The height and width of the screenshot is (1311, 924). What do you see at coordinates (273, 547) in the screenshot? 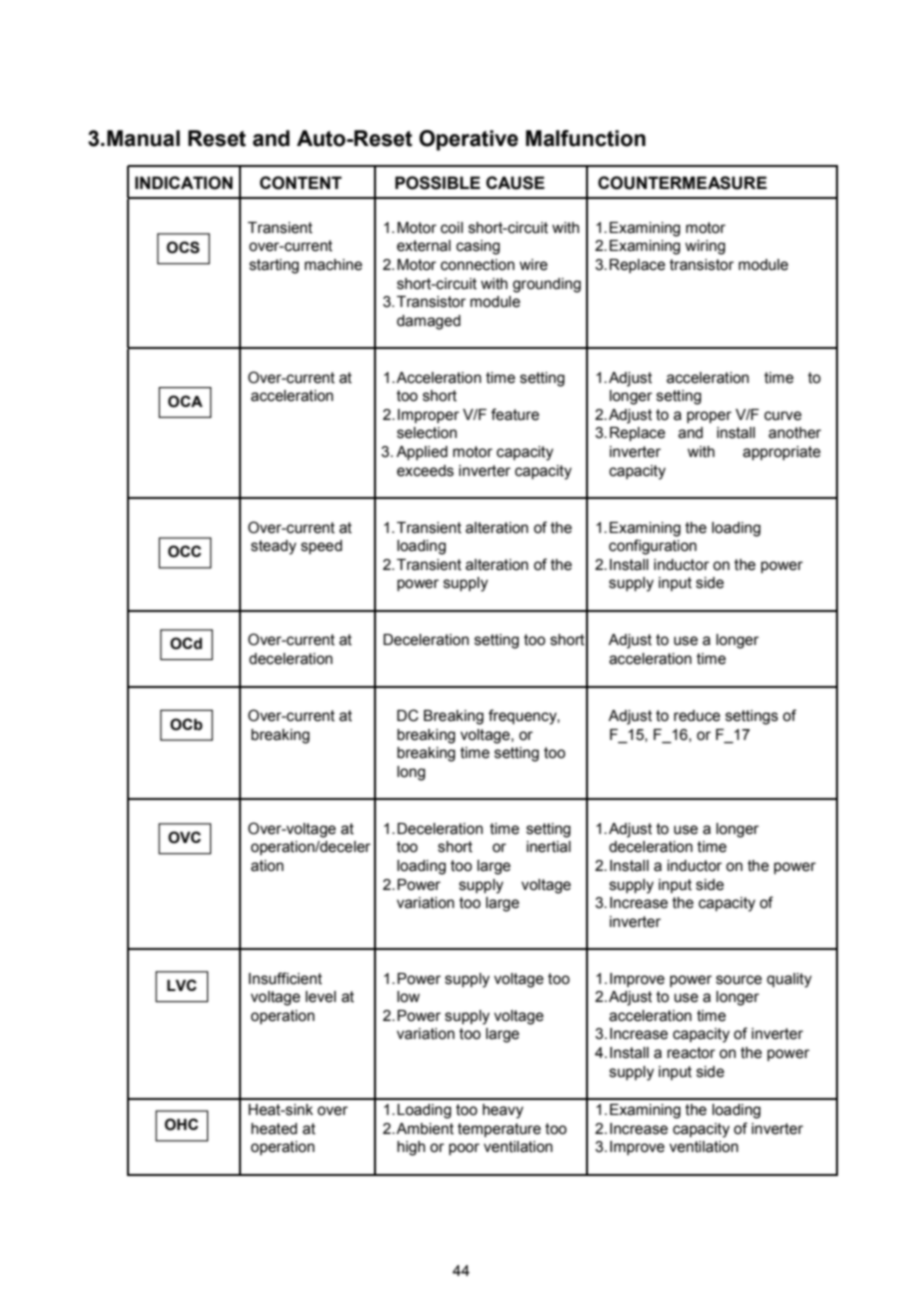
I see `steady` at bounding box center [273, 547].
